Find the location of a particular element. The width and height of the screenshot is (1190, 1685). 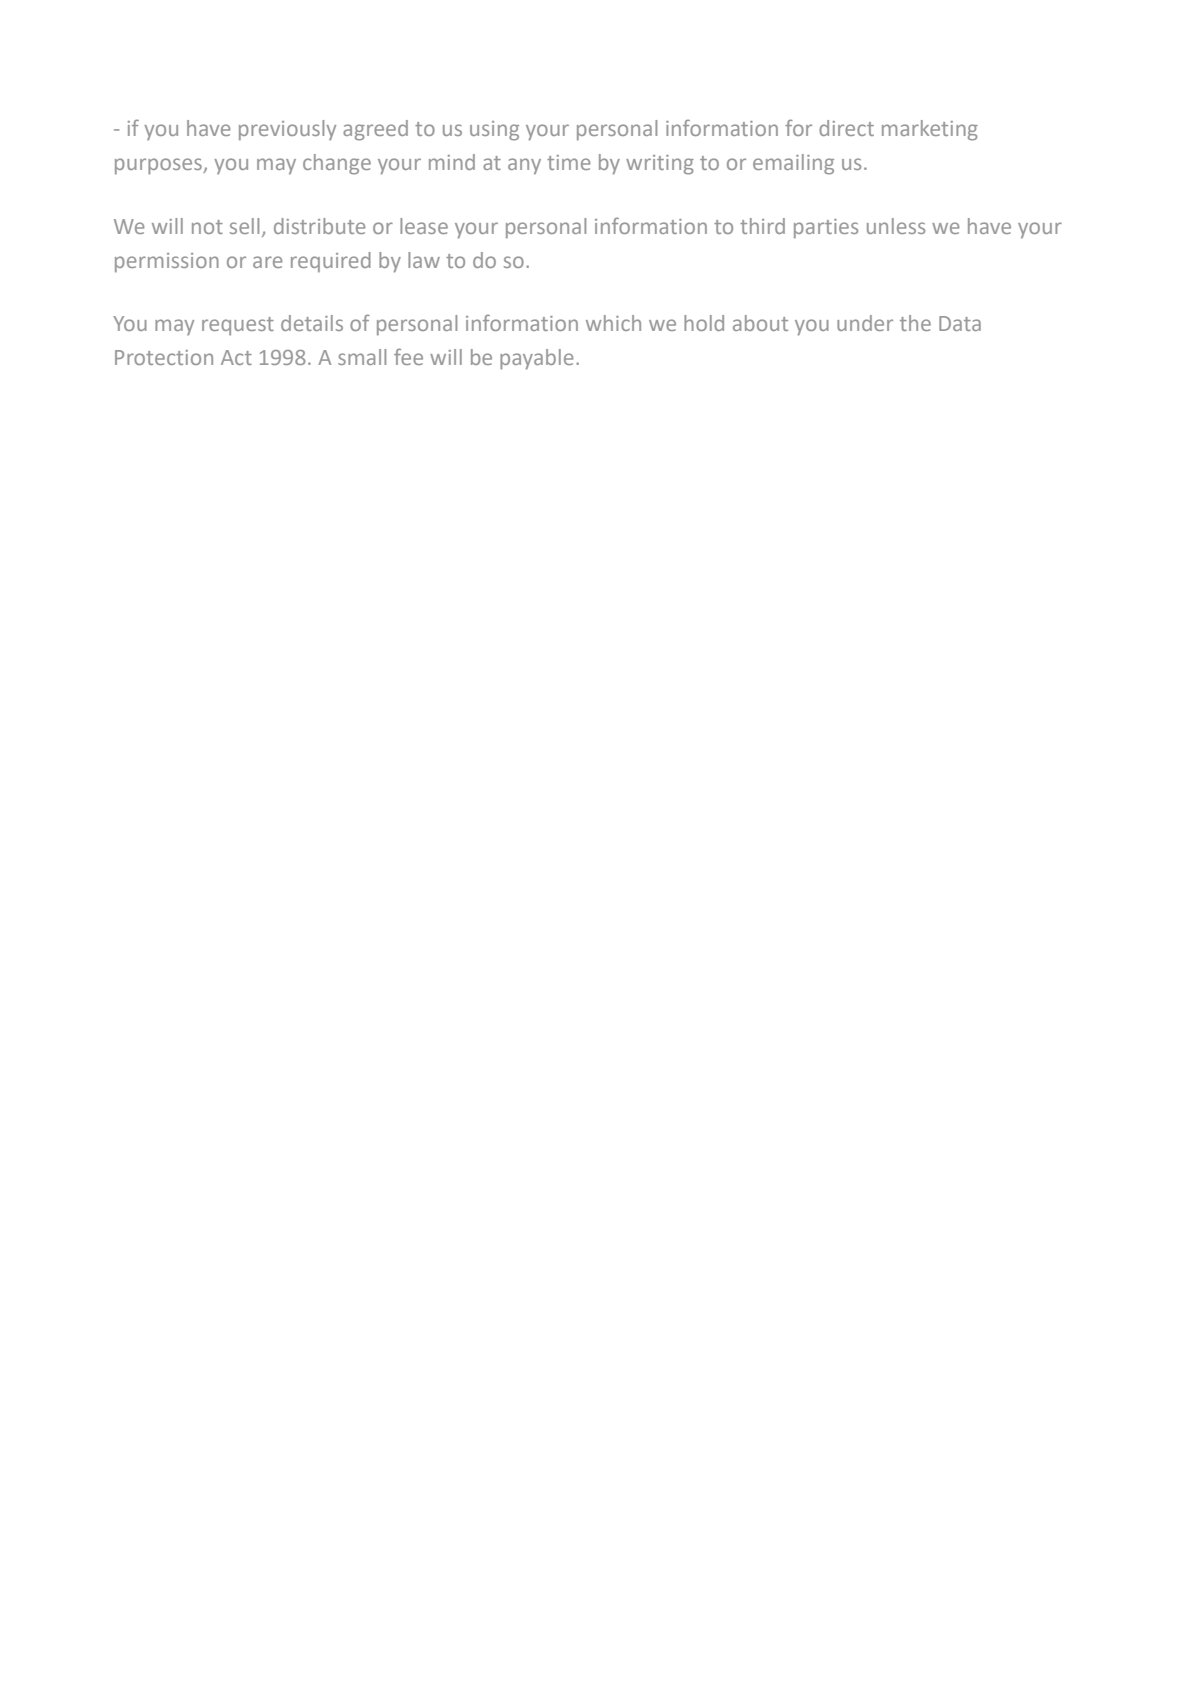

are is located at coordinates (268, 262).
